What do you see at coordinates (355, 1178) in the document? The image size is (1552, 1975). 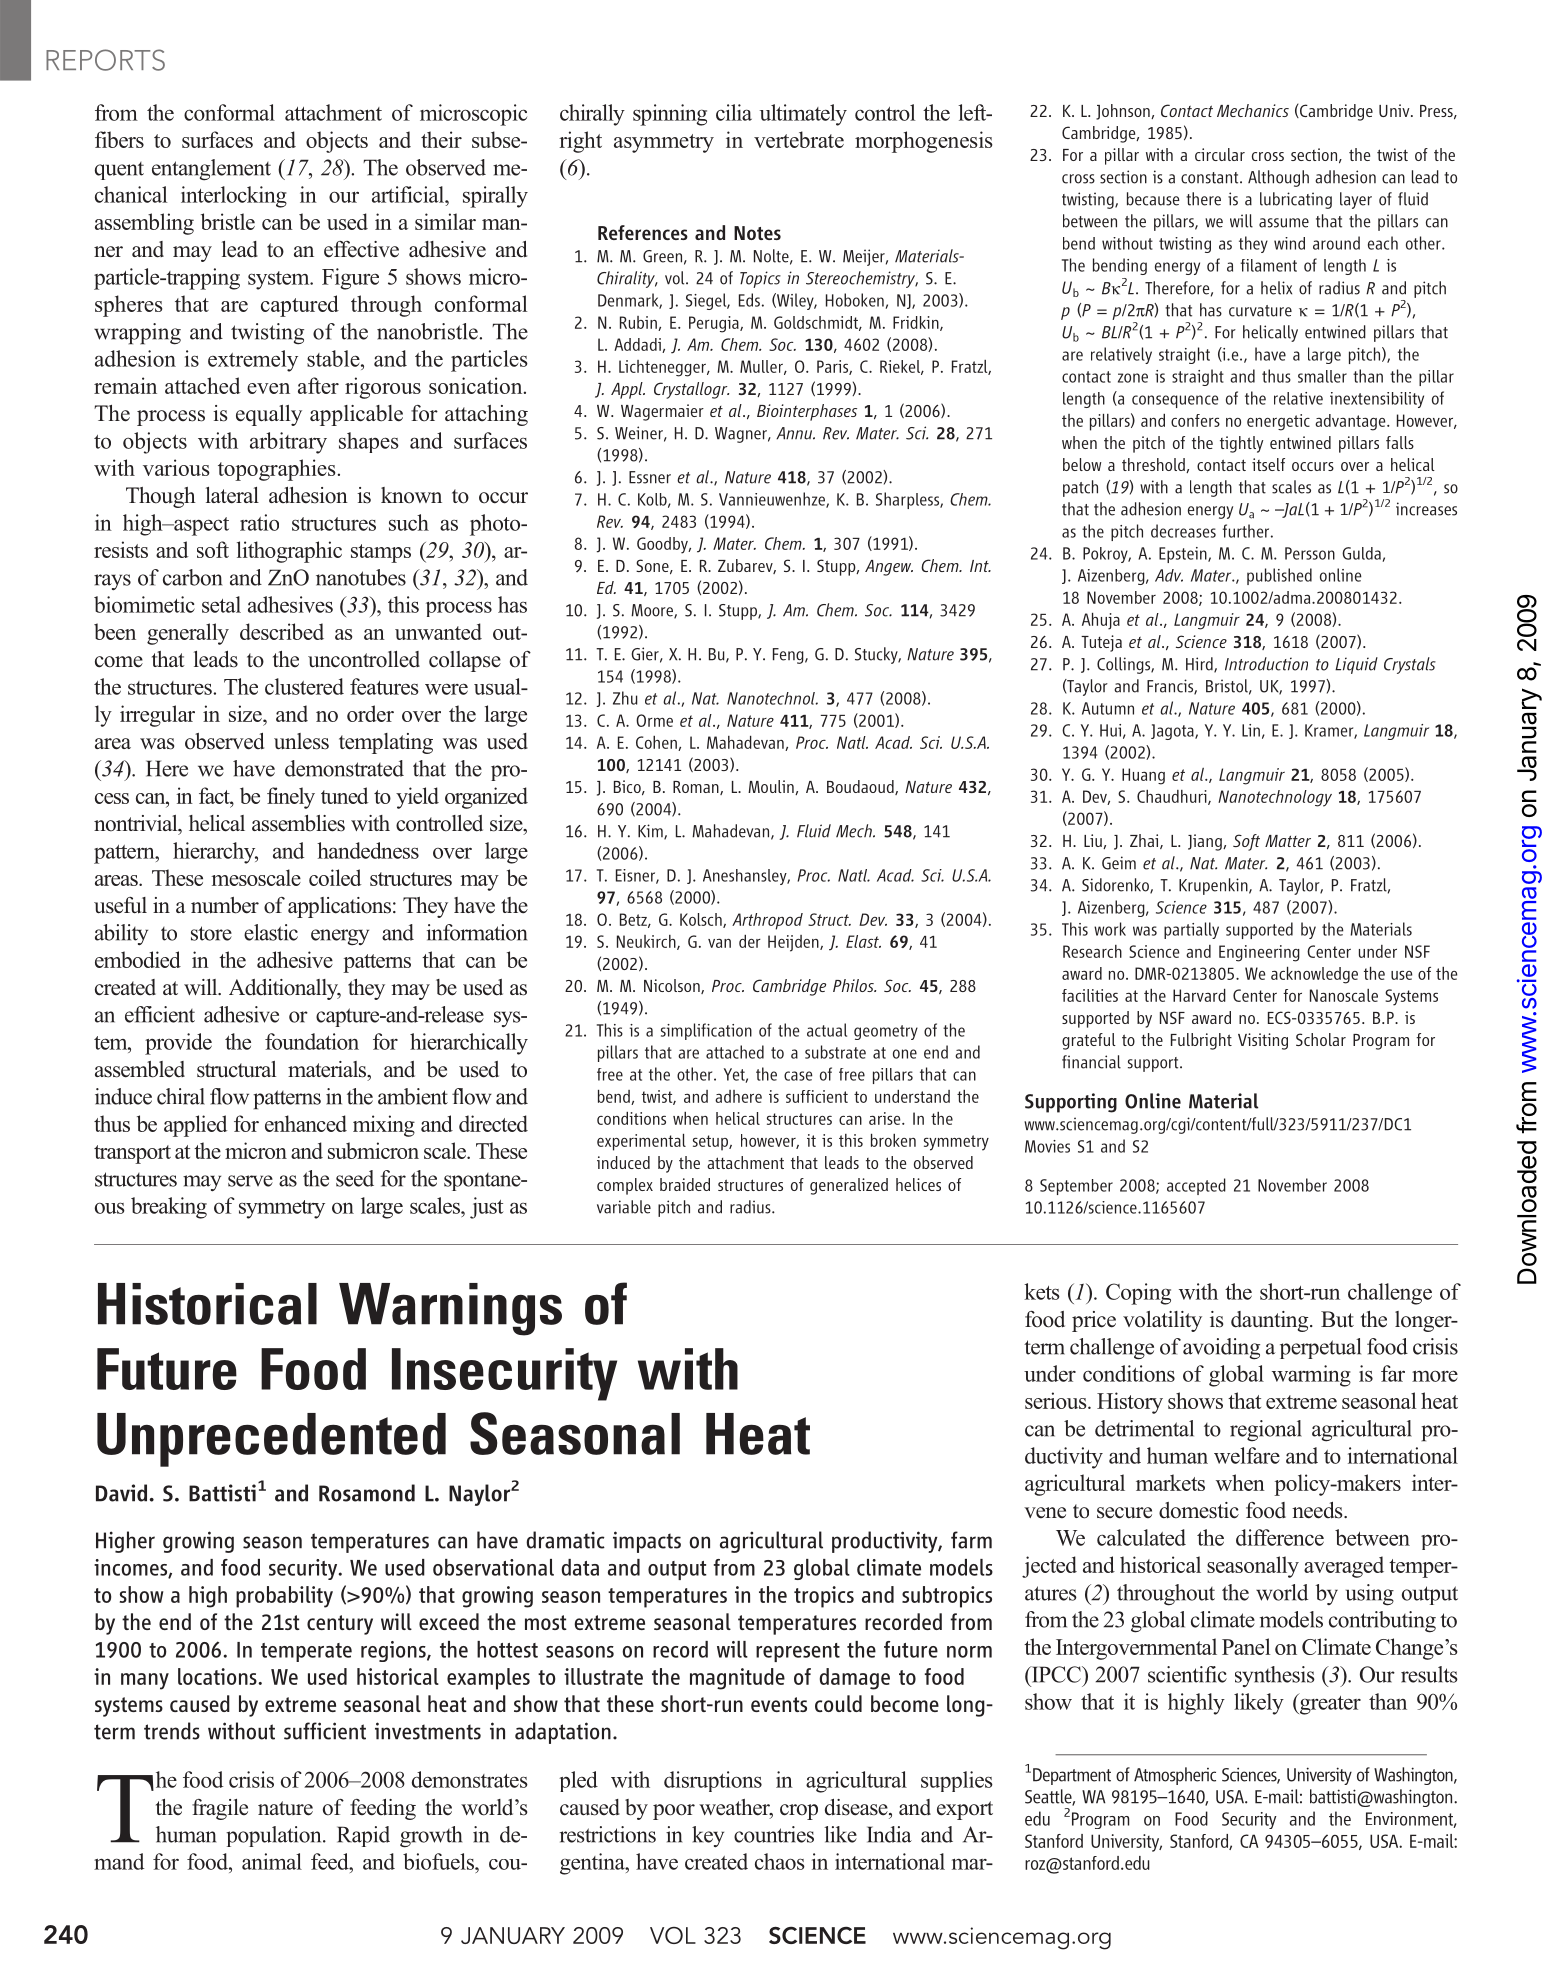 I see `seed` at bounding box center [355, 1178].
